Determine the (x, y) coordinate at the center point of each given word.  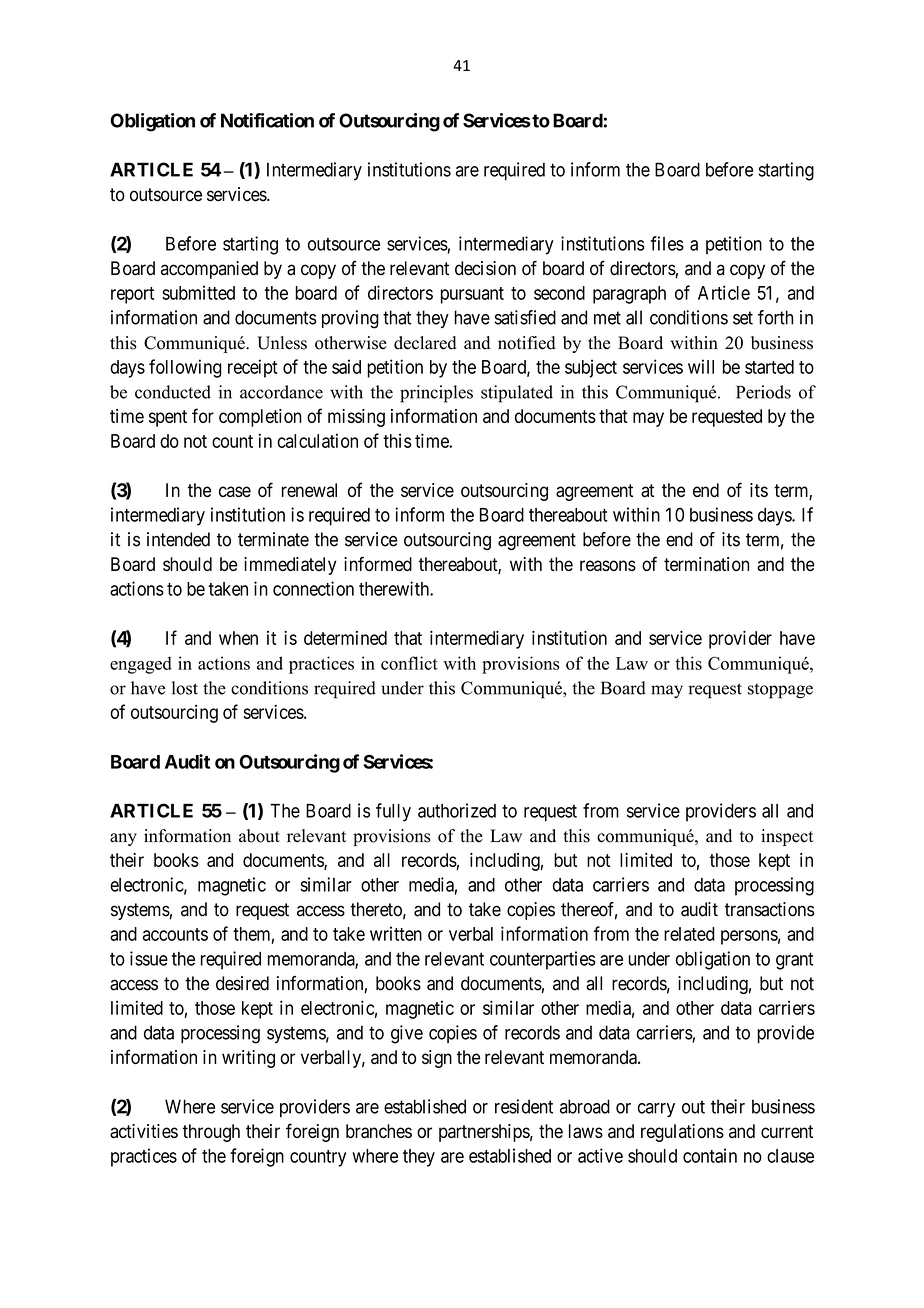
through (211, 1133)
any (123, 839)
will (701, 366)
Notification (267, 120)
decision (485, 268)
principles (436, 394)
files (667, 243)
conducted (173, 392)
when (238, 638)
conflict (409, 663)
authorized (457, 810)
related (689, 934)
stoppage (780, 691)
